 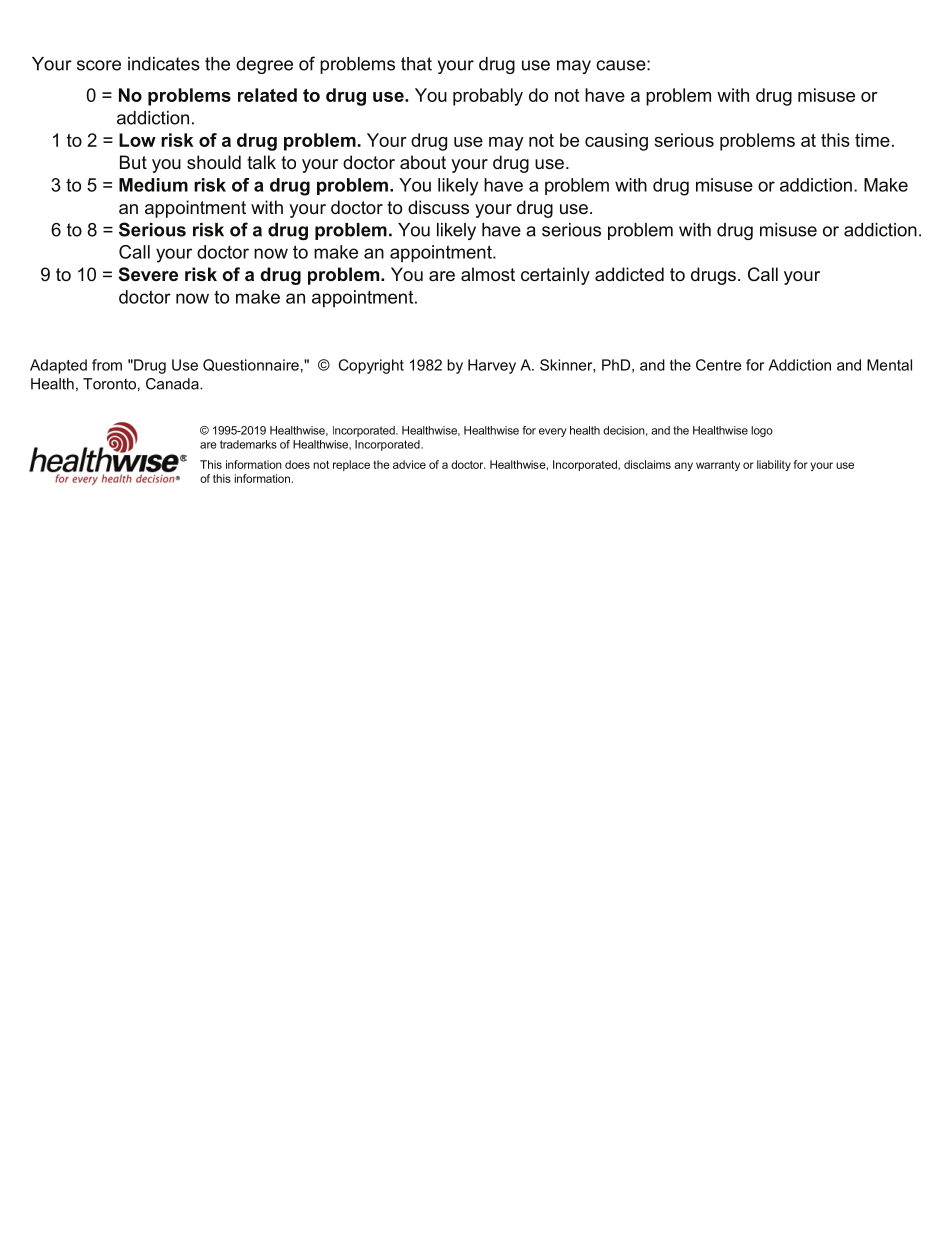 What do you see at coordinates (416, 64) in the screenshot?
I see `that` at bounding box center [416, 64].
